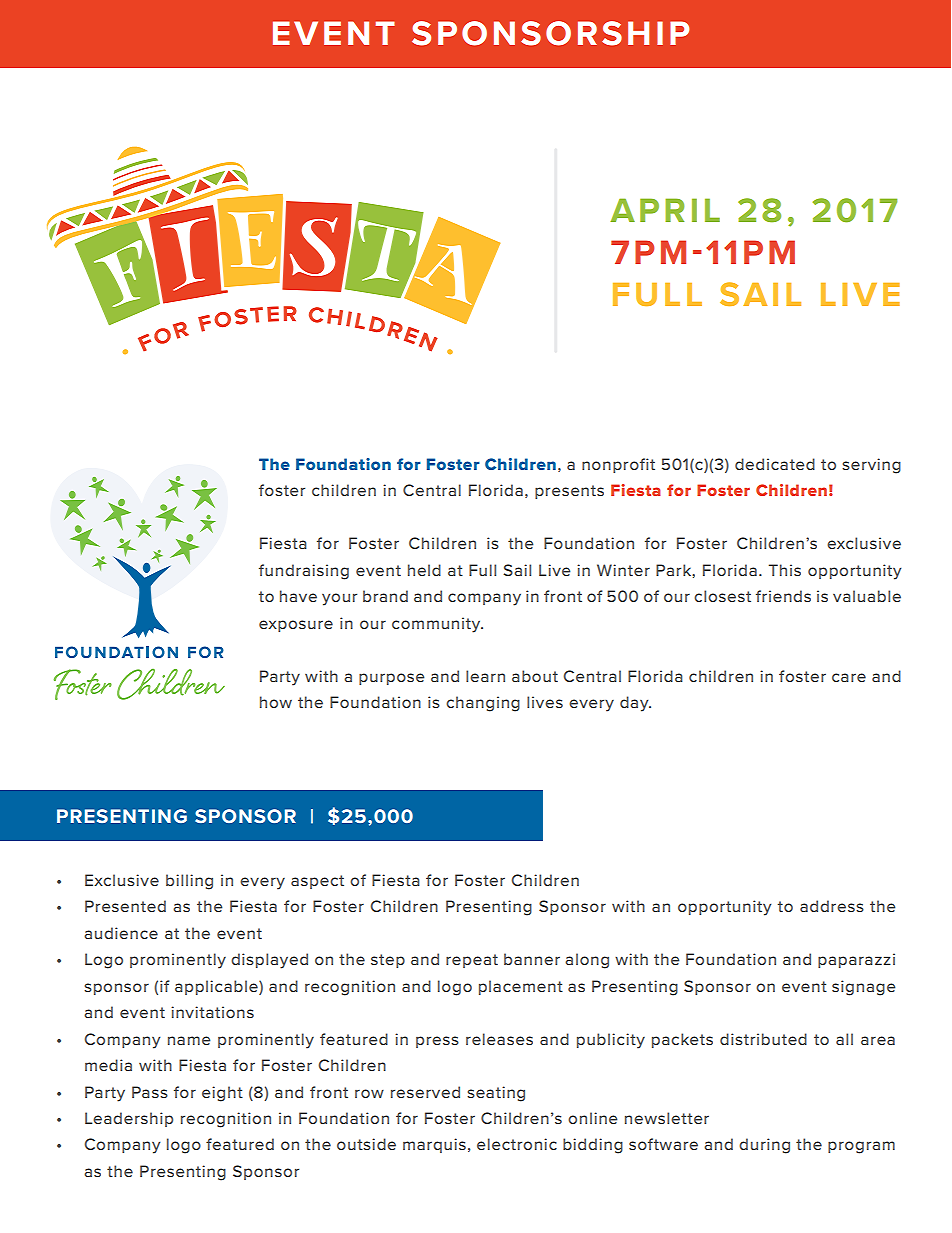 The image size is (952, 1233). I want to click on held, so click(424, 570).
